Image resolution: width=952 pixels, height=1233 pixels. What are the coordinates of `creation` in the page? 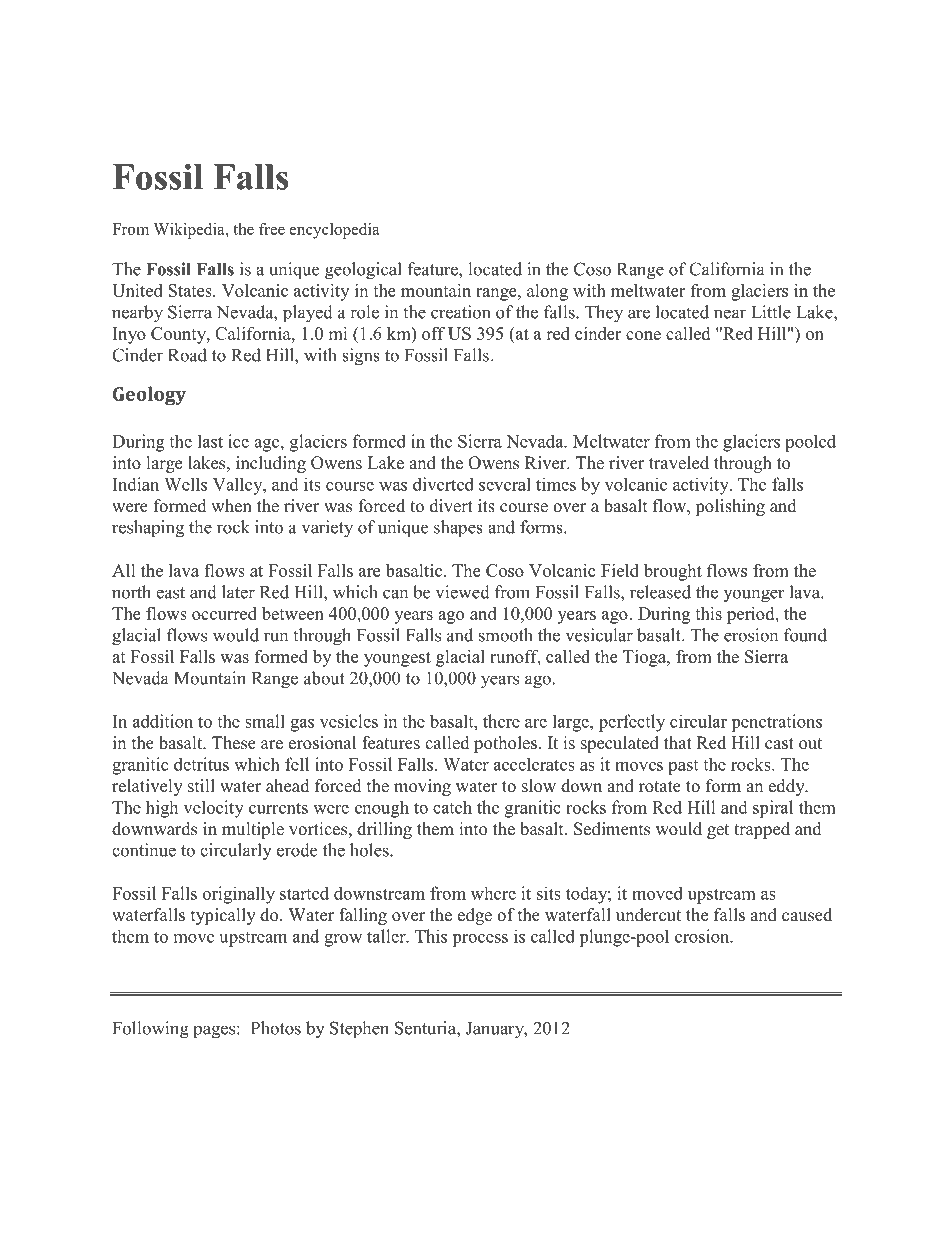 It's located at (461, 312).
